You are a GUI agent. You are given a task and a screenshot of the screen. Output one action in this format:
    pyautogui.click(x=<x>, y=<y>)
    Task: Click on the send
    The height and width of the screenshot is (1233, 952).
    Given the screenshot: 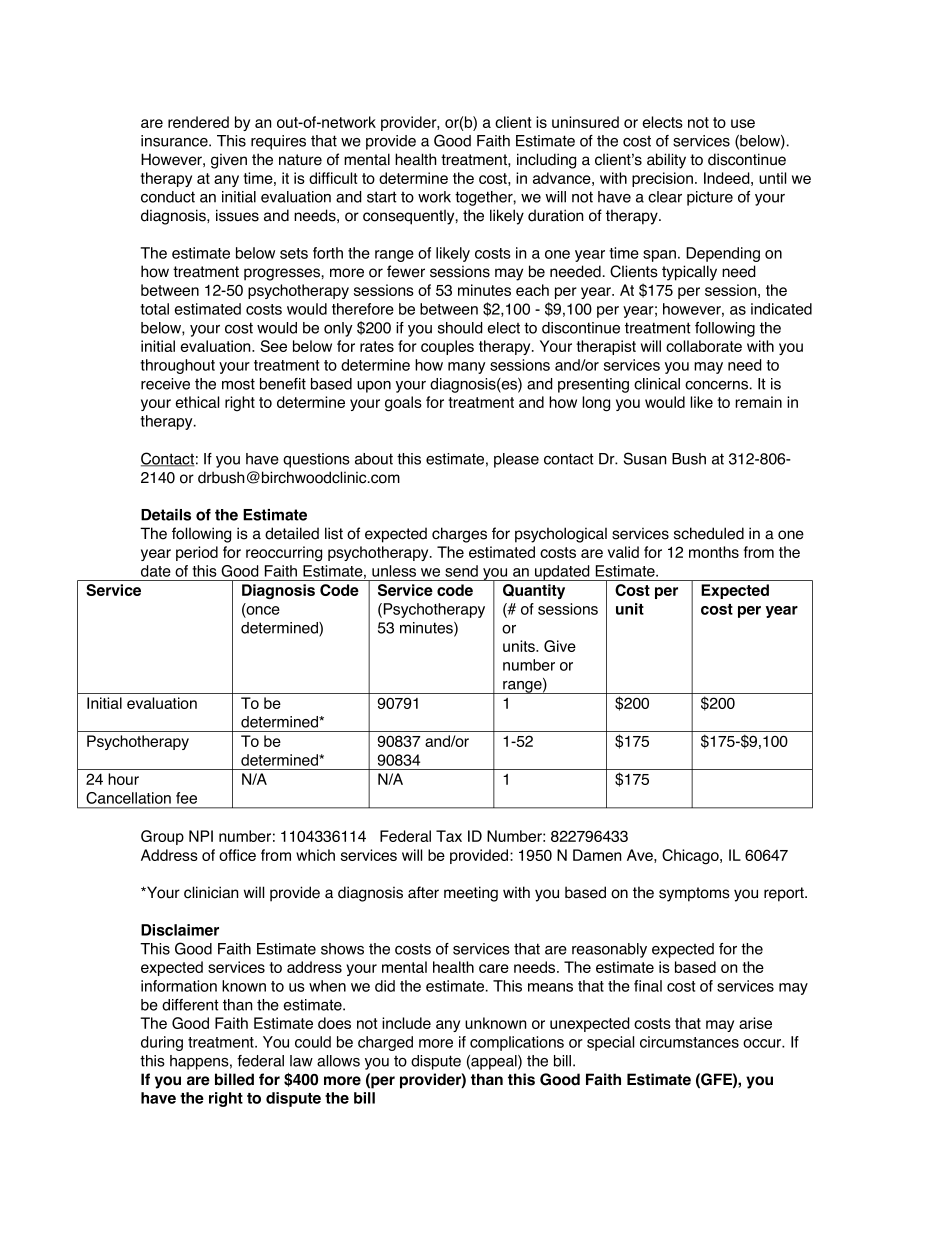 What is the action you would take?
    pyautogui.click(x=461, y=571)
